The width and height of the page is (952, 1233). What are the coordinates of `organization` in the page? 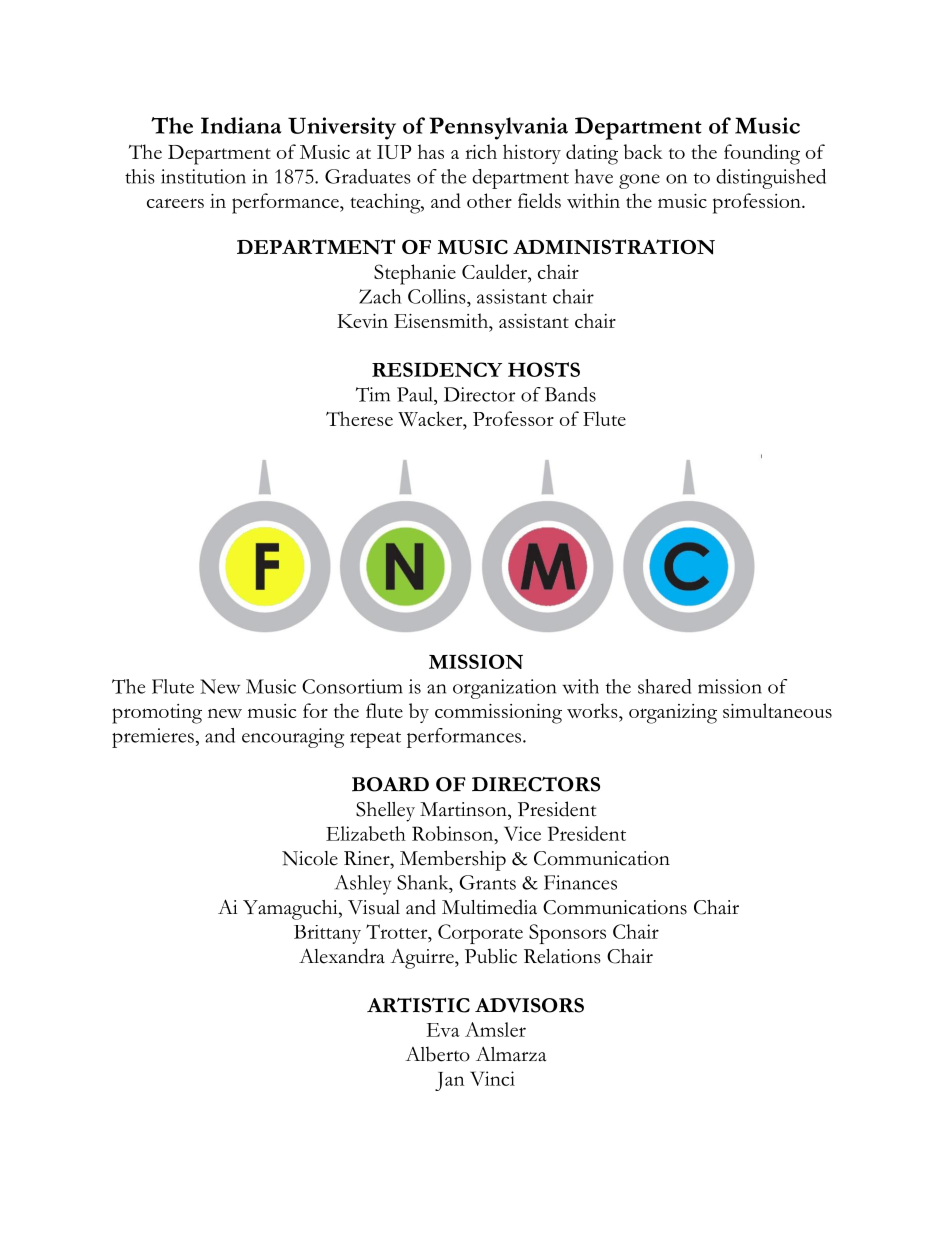 It's located at (504, 689).
